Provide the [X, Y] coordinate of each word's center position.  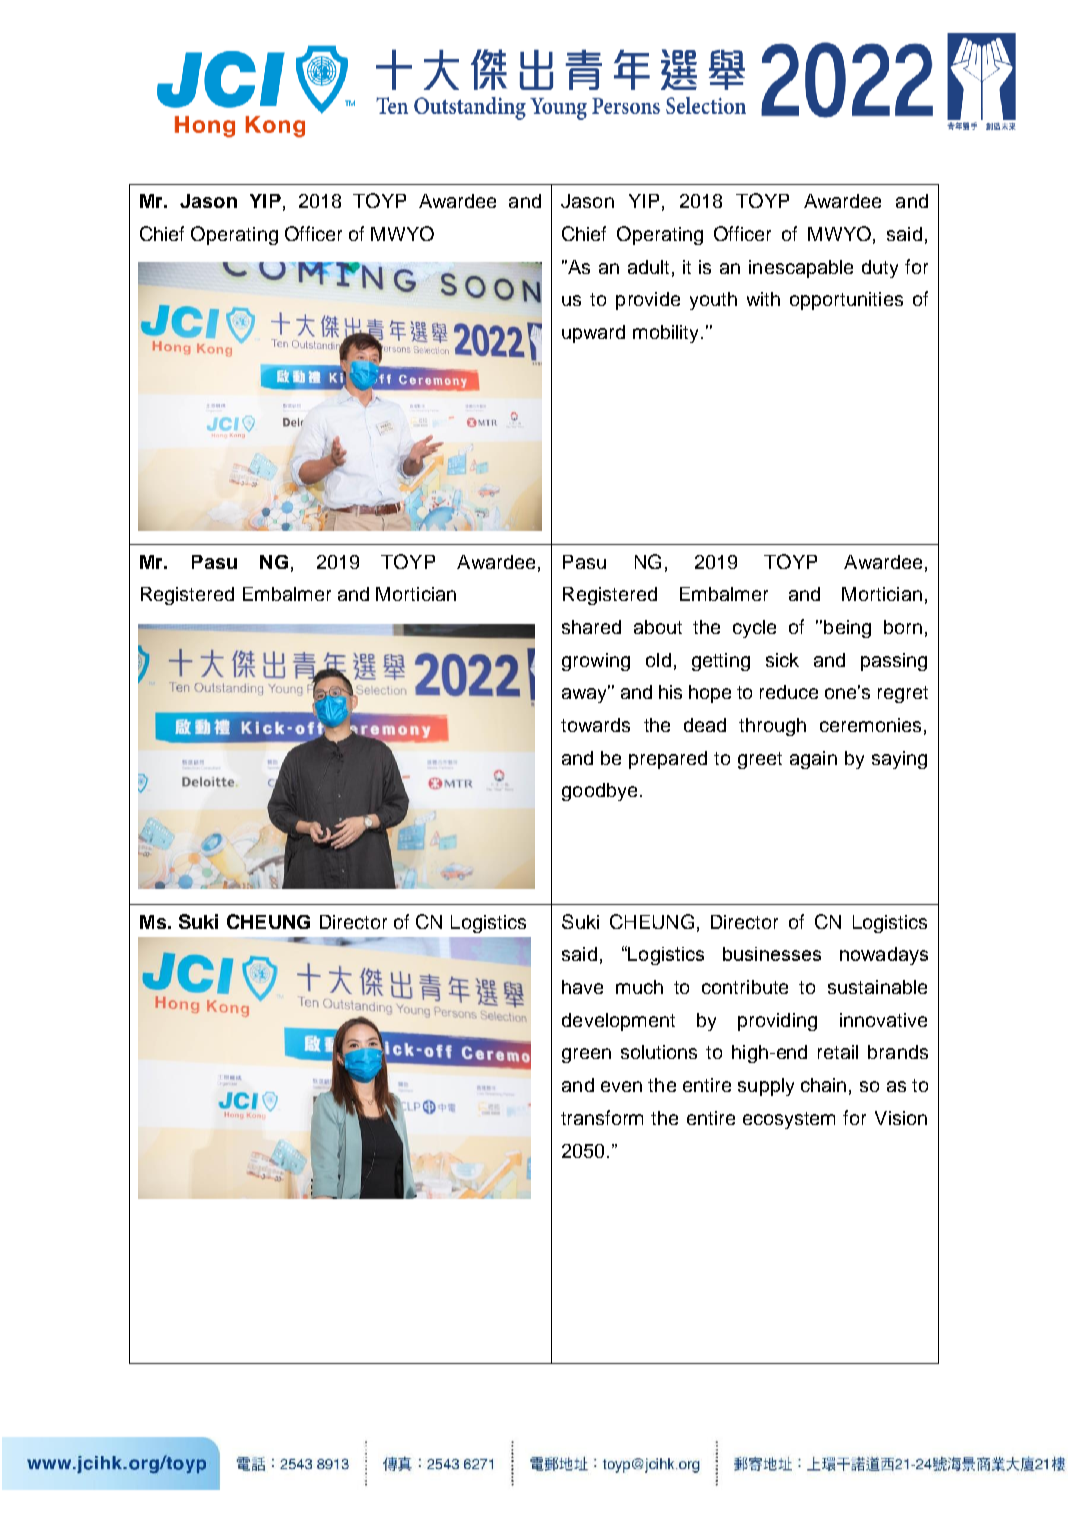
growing [596, 662]
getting [721, 662]
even [621, 1086]
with [763, 299]
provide [648, 301]
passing [894, 662]
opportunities [846, 301]
